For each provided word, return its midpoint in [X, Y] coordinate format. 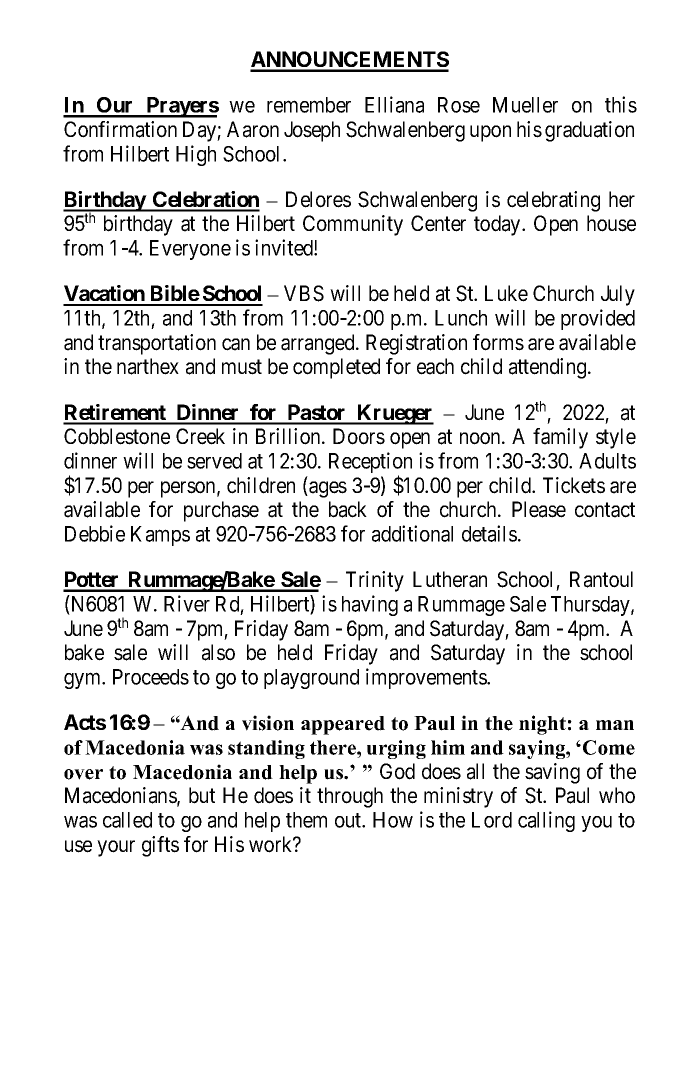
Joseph [312, 131]
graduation [589, 131]
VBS [304, 293]
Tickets [574, 485]
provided [598, 319]
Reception [370, 464]
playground [311, 679]
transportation [157, 344]
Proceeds [151, 677]
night [542, 725]
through [350, 797]
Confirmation [120, 129]
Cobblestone [117, 436]
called [127, 820]
